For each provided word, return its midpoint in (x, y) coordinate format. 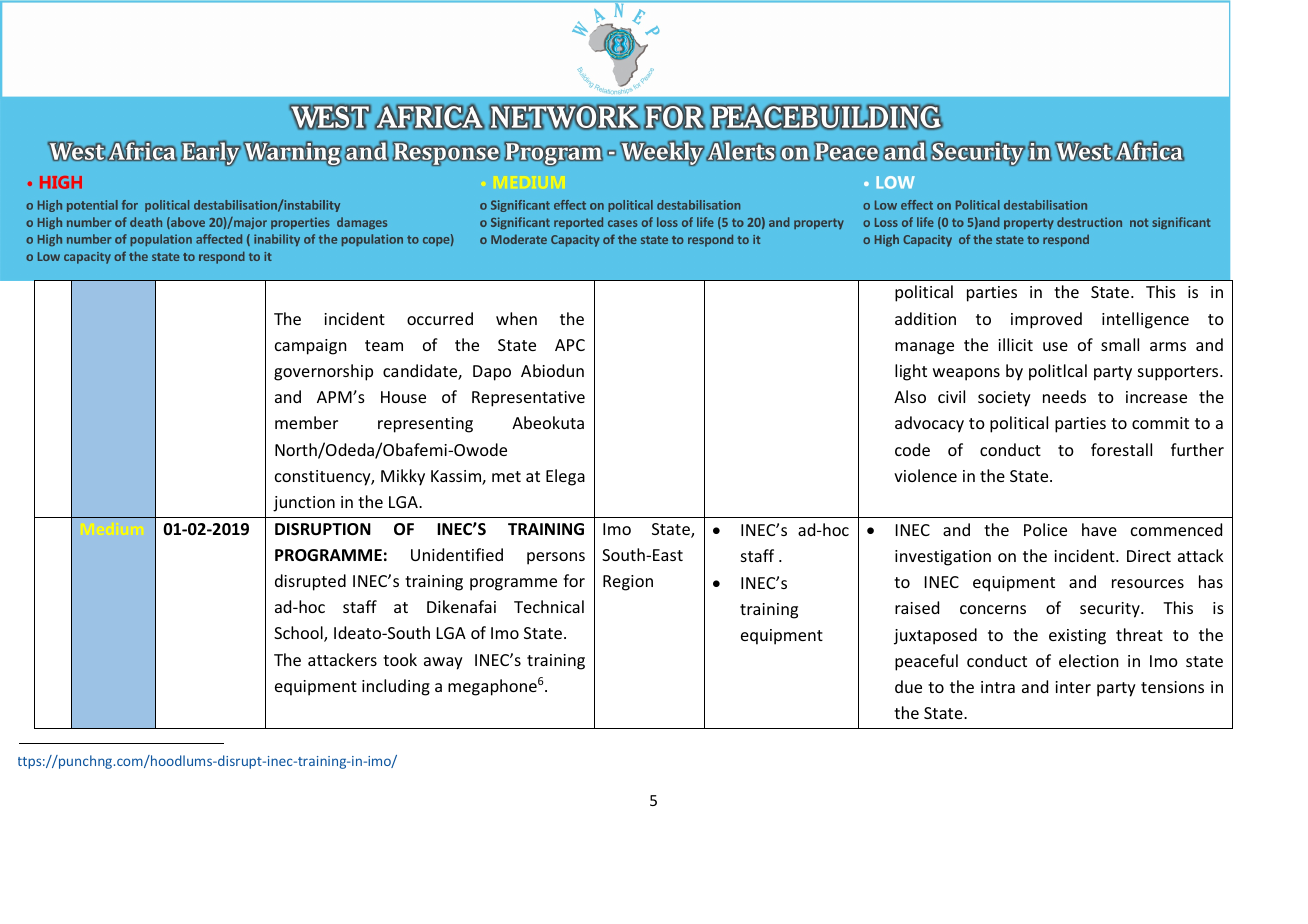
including (396, 687)
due (908, 686)
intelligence (1145, 320)
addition (925, 318)
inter (1073, 687)
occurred (440, 318)
